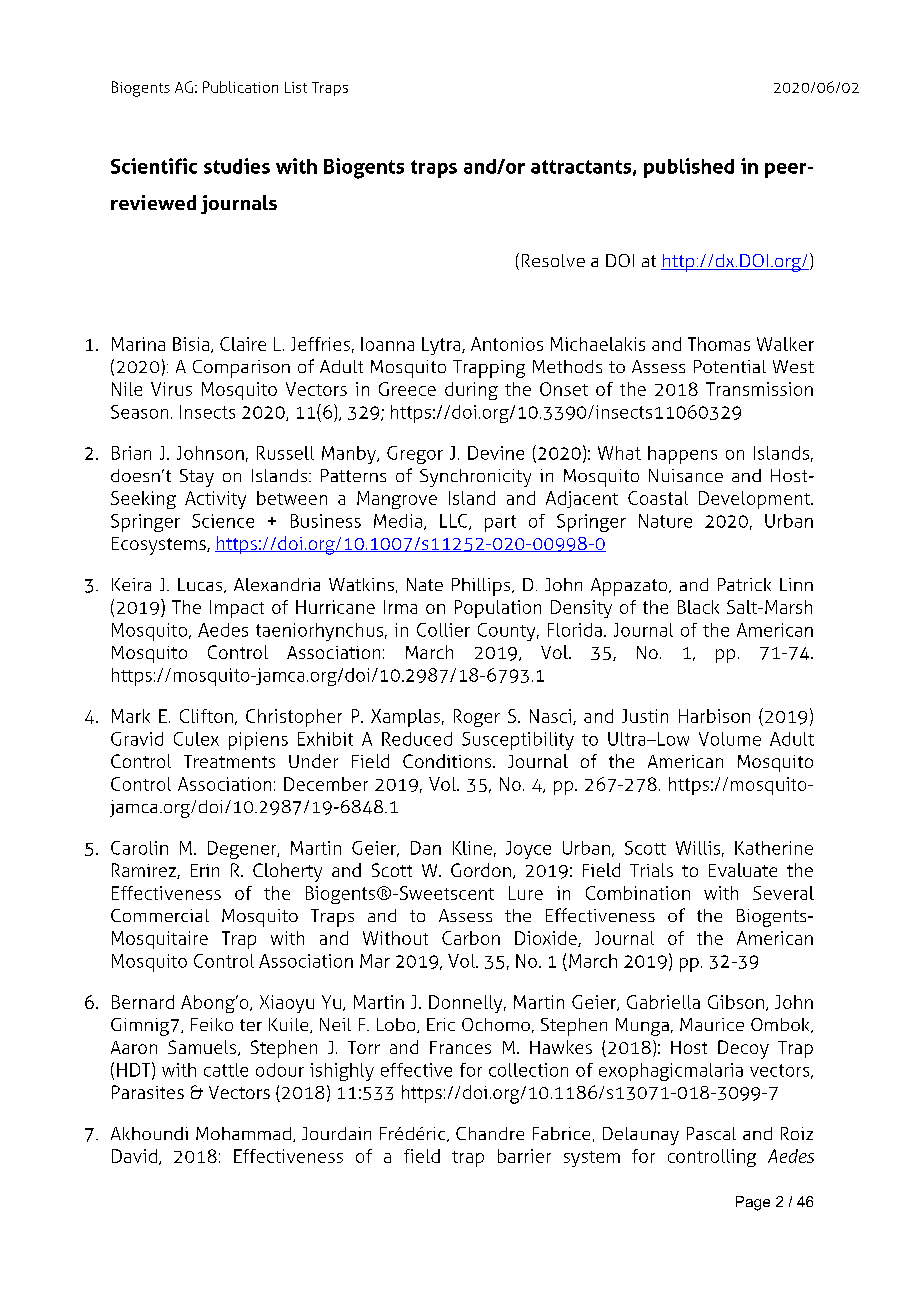  Describe the element at coordinates (698, 607) in the image. I see `Black` at that location.
